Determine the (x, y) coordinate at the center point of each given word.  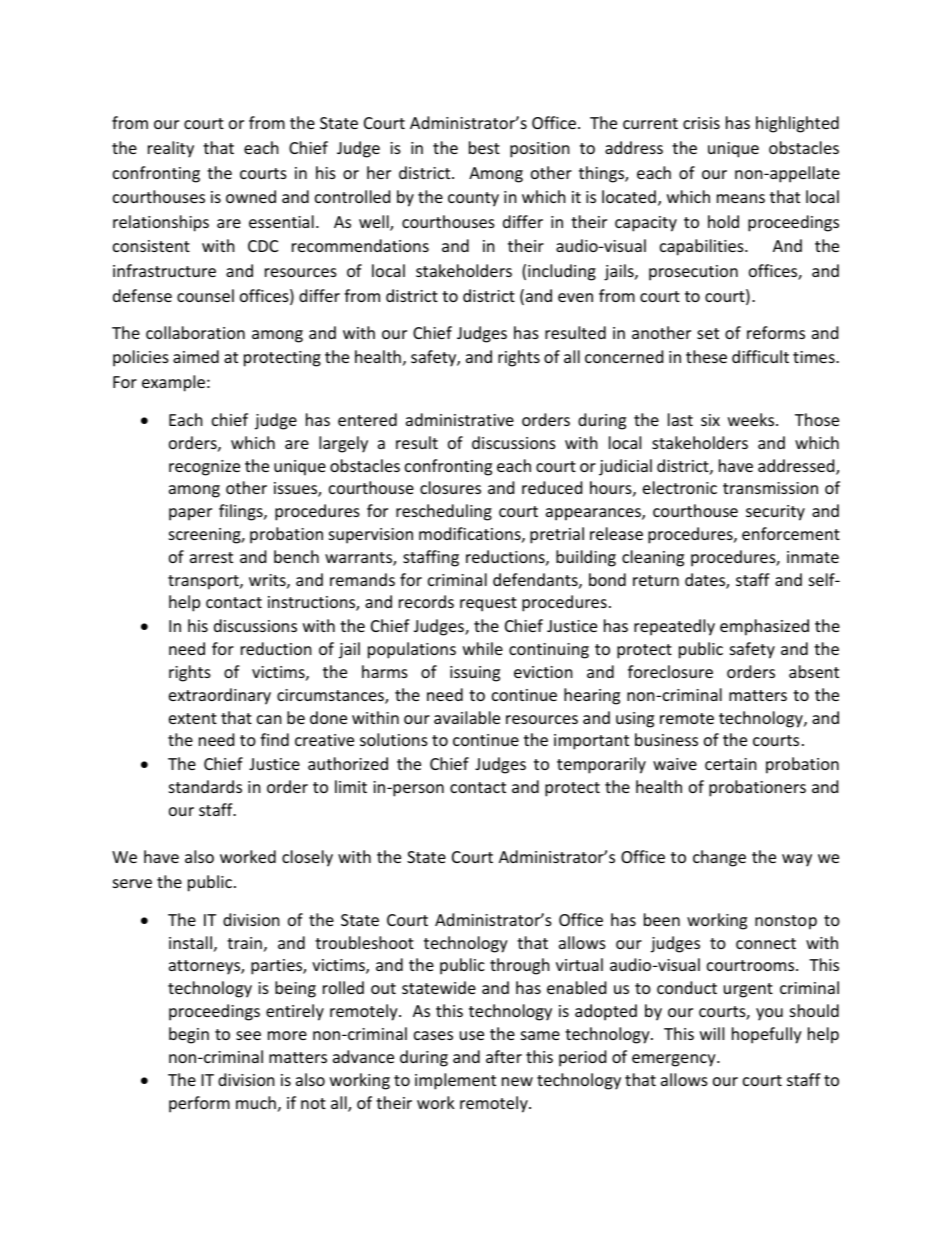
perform (199, 1104)
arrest (211, 557)
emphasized (764, 627)
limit (351, 786)
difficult (760, 356)
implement (455, 1081)
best (484, 147)
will (712, 1033)
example (173, 383)
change (719, 858)
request (488, 604)
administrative (460, 419)
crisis (701, 123)
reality (171, 149)
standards (205, 786)
